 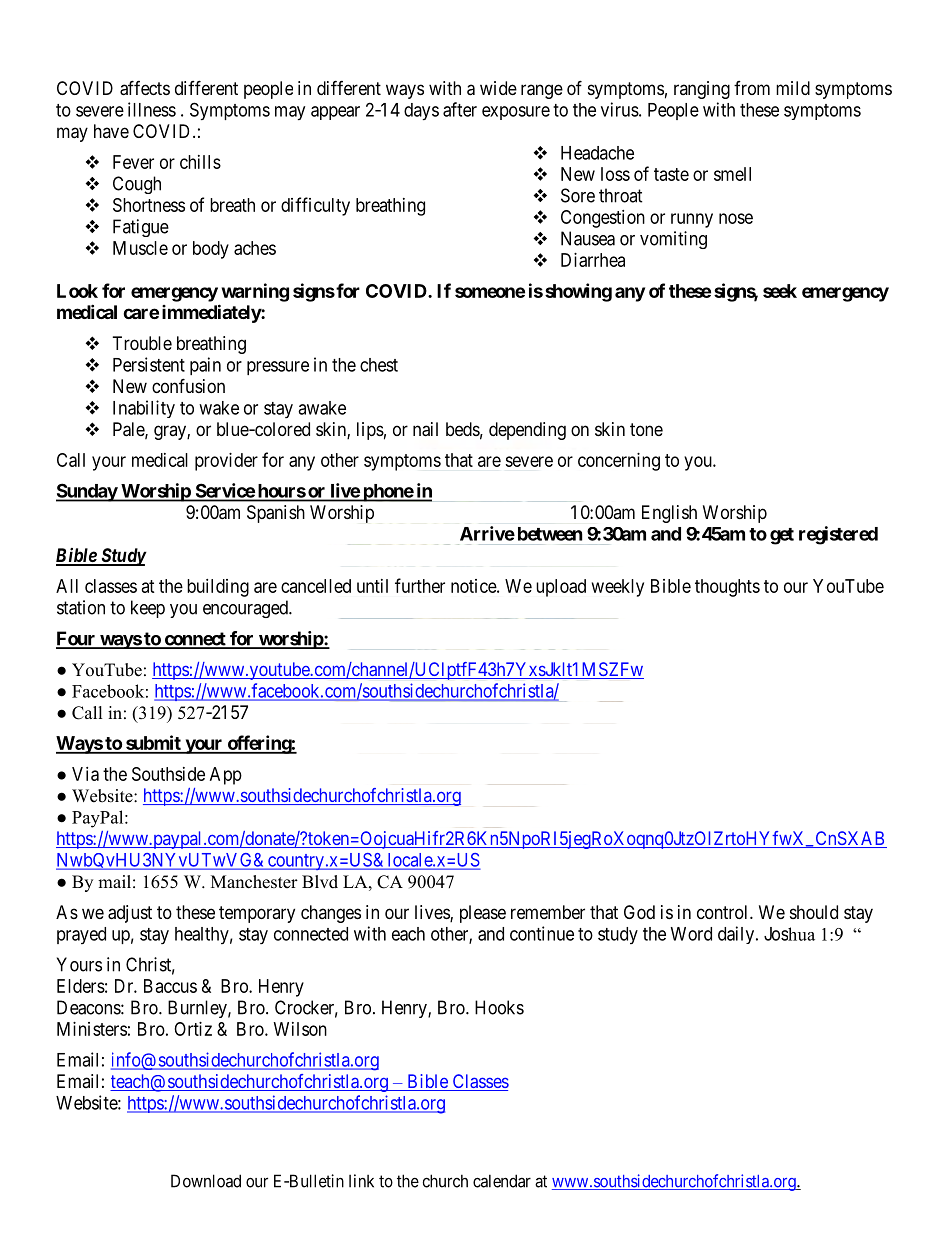 I want to click on from, so click(x=752, y=88).
